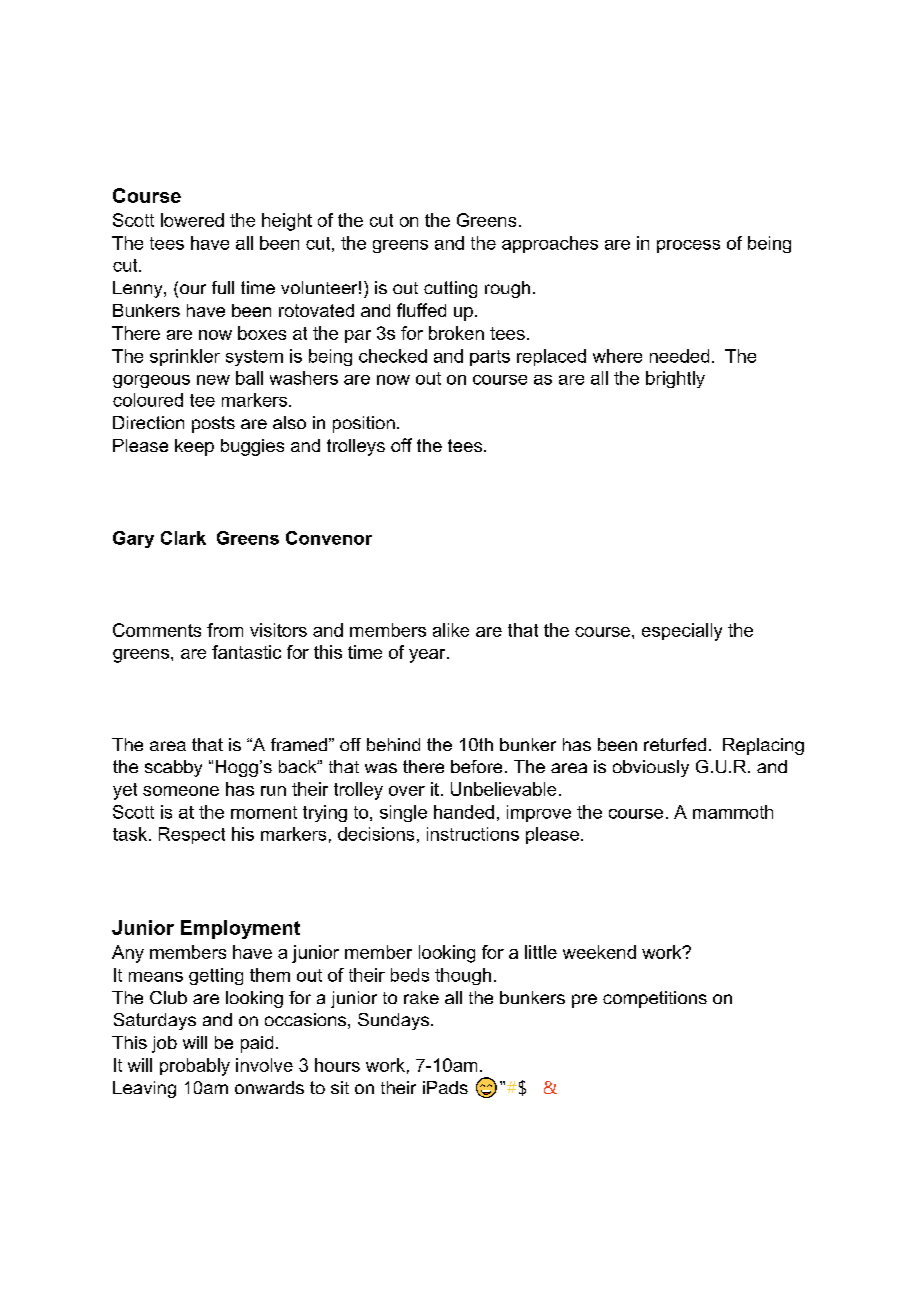  Describe the element at coordinates (682, 632) in the document. I see `especially` at that location.
